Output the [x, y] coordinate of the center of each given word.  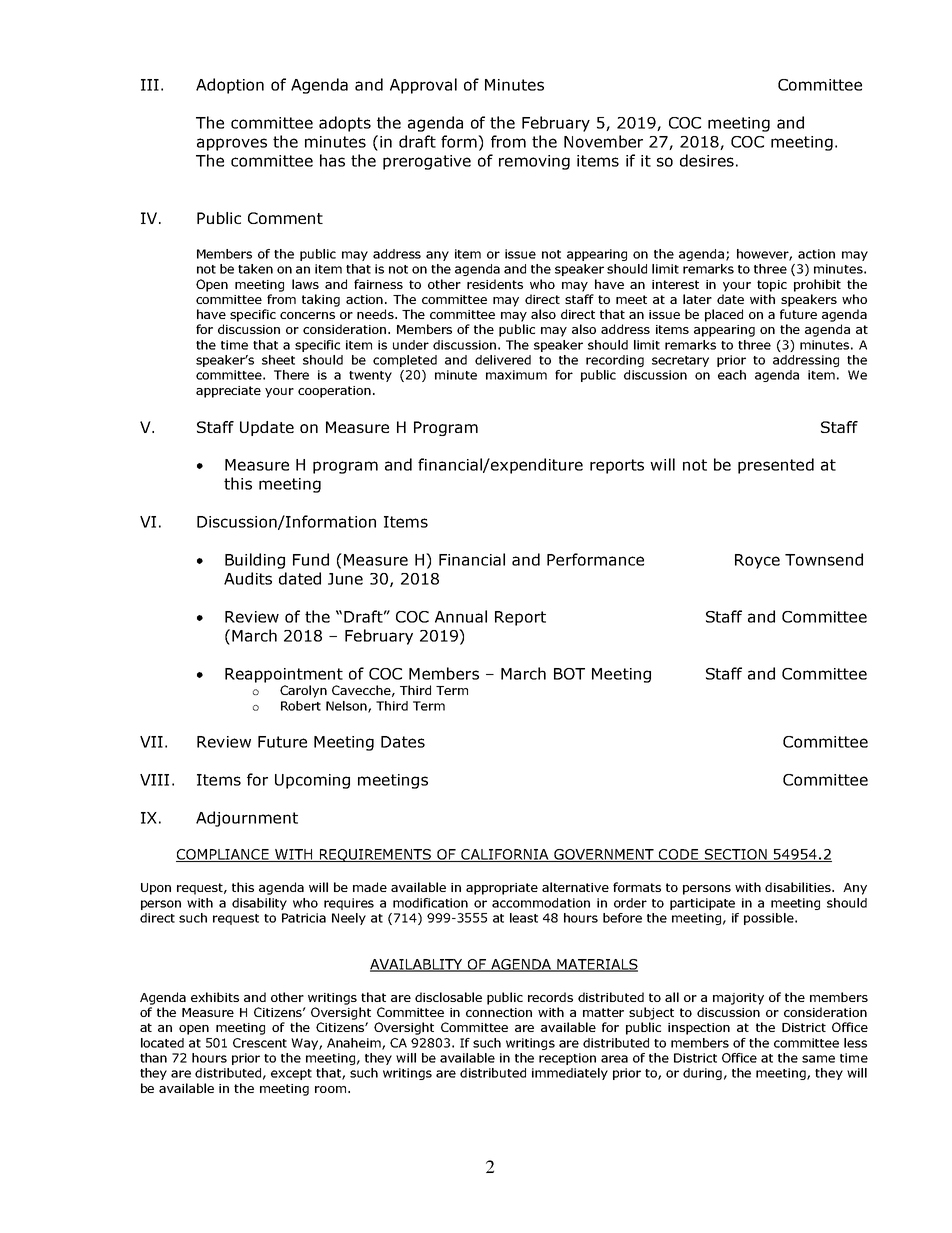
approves [232, 144]
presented [776, 466]
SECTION [736, 855]
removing [534, 162]
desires [707, 160]
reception [567, 1059]
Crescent [260, 1043]
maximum [516, 375]
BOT [569, 674]
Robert [301, 706]
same [818, 1059]
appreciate [228, 392]
